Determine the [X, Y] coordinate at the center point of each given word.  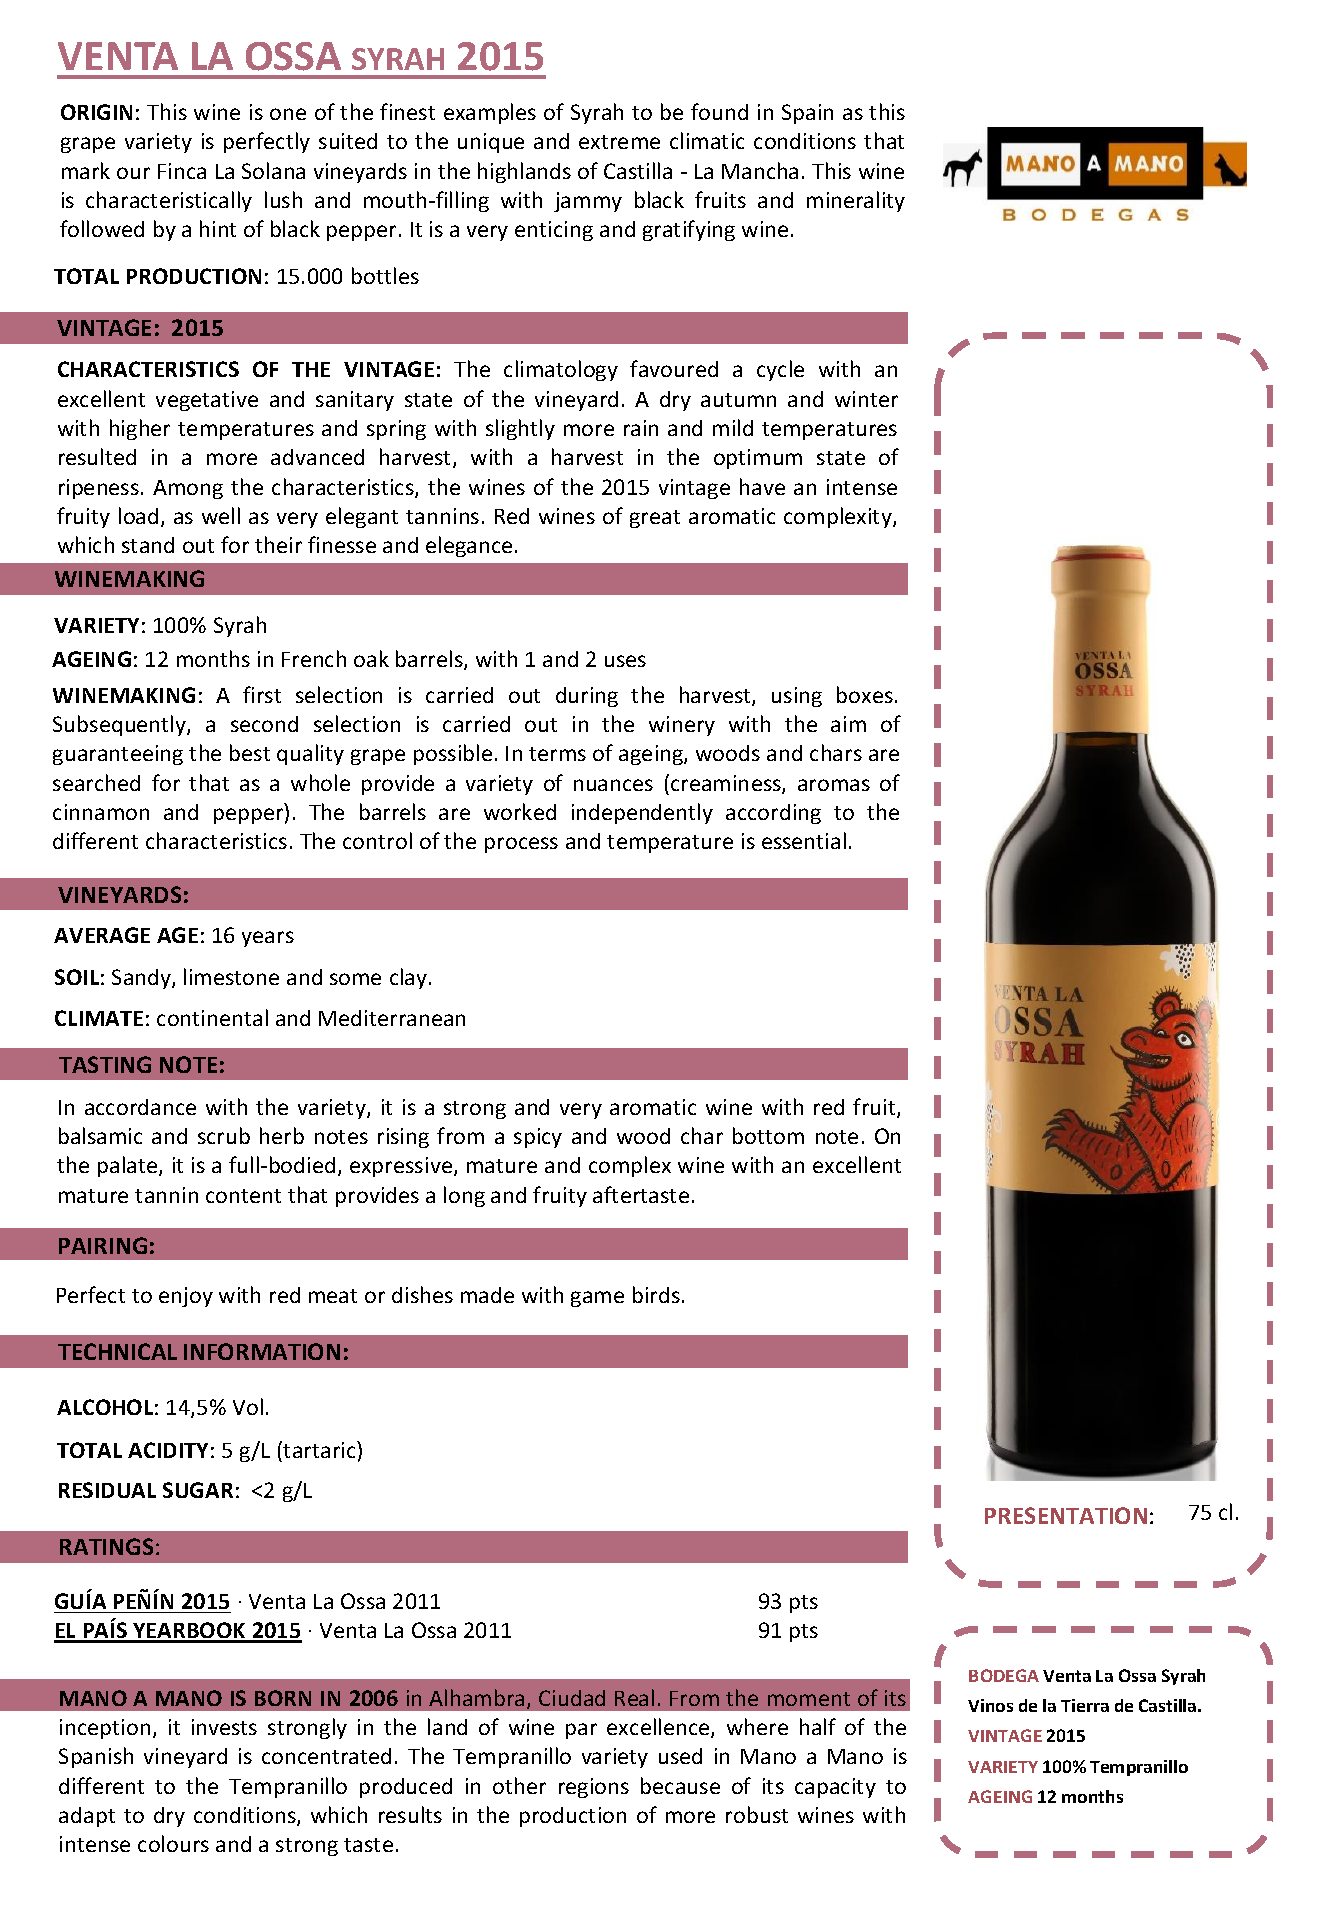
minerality [856, 201]
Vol [248, 1406]
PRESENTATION [1066, 1515]
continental [212, 1017]
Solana [273, 170]
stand [148, 545]
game [597, 1299]
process [521, 845]
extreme [619, 142]
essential [804, 840]
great [655, 519]
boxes [866, 694]
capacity [835, 1788]
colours [173, 1843]
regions [594, 1788]
